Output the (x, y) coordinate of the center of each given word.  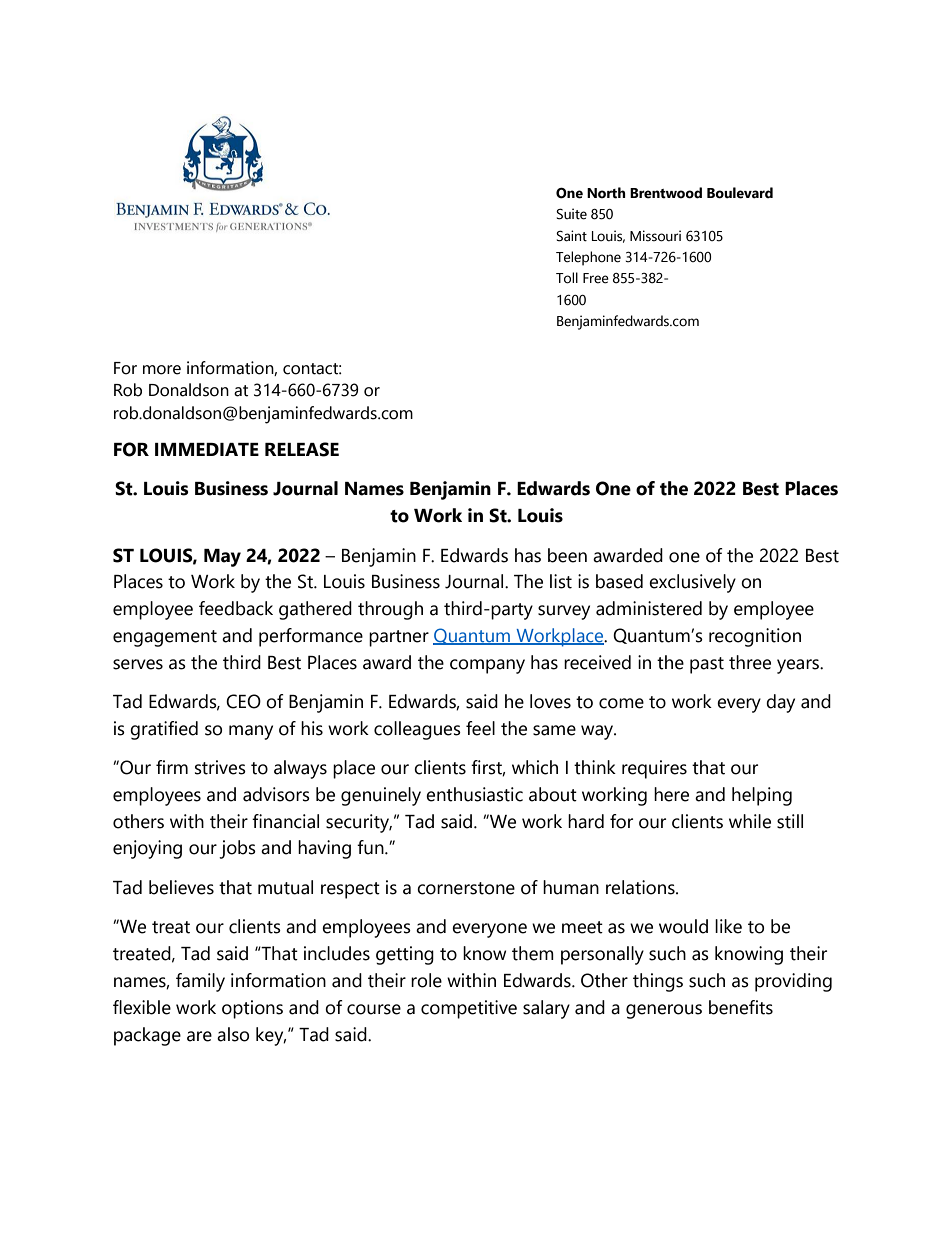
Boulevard (740, 193)
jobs (237, 849)
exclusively (692, 583)
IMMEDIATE (207, 449)
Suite (571, 214)
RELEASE (302, 449)
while (750, 821)
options (252, 1009)
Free (596, 278)
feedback (236, 608)
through (390, 610)
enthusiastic (474, 794)
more (162, 370)
